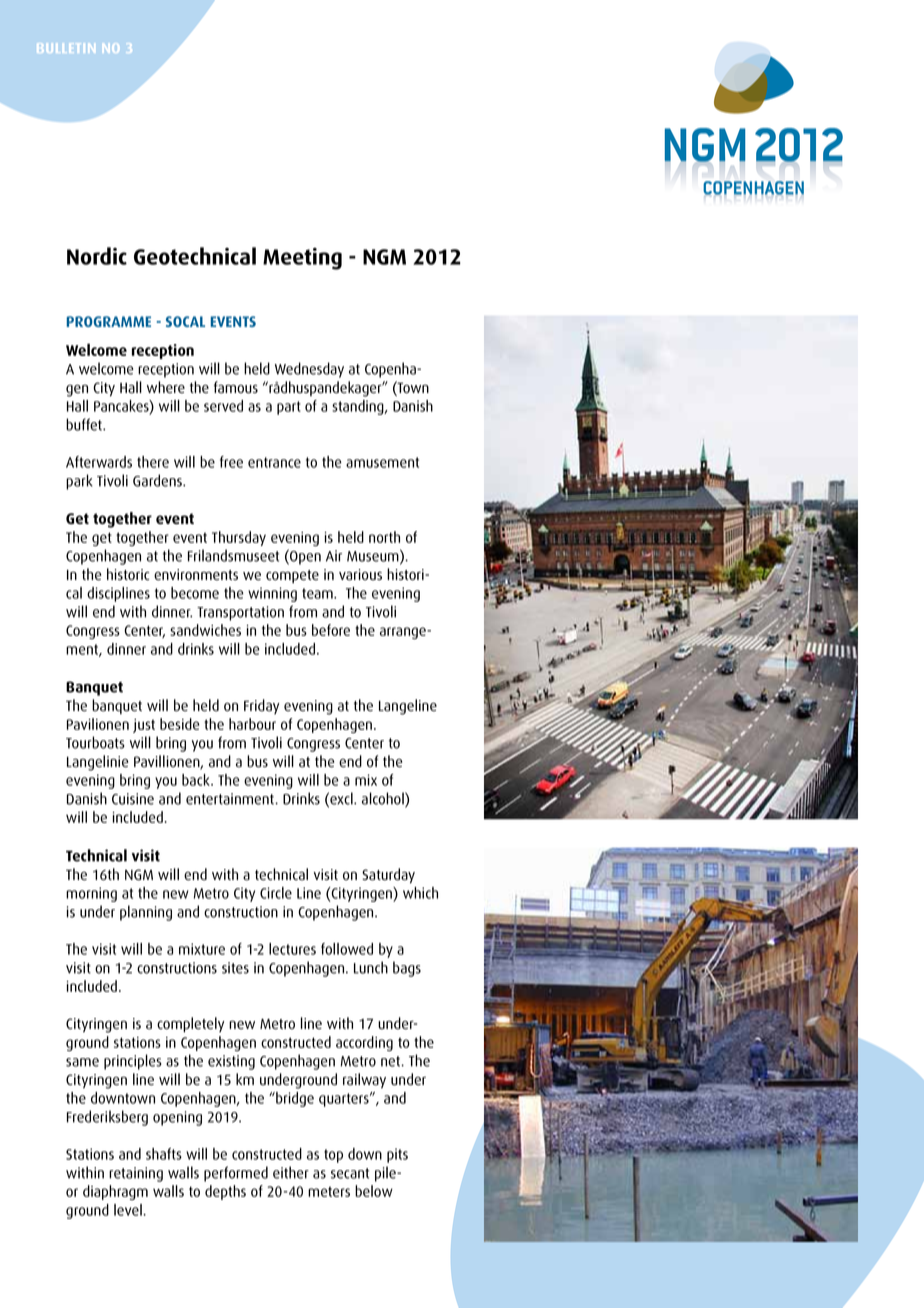  What do you see at coordinates (309, 370) in the document?
I see `Wednesday` at bounding box center [309, 370].
